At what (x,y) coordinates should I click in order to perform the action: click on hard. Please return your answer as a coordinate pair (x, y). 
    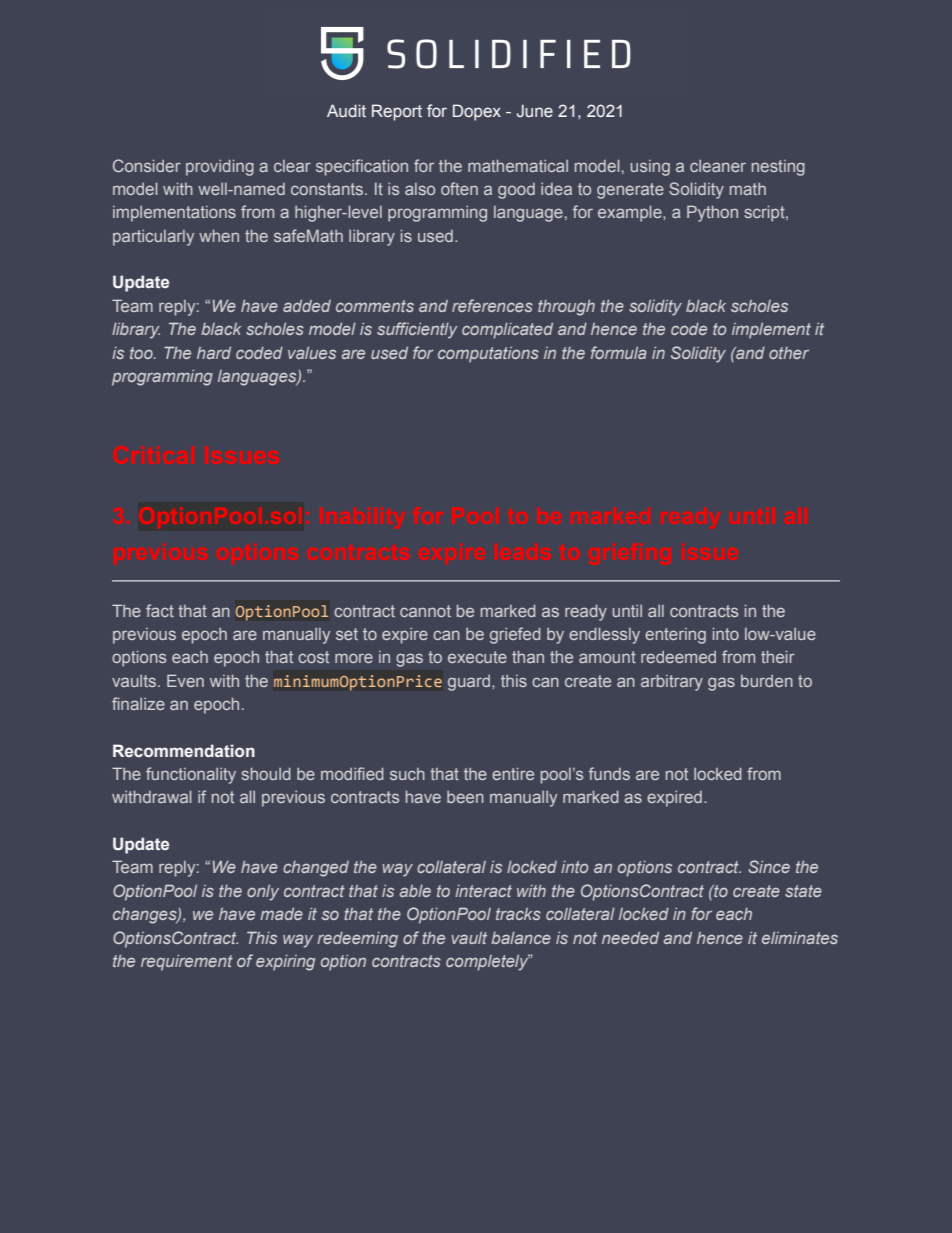
    Looking at the image, I should click on (214, 353).
